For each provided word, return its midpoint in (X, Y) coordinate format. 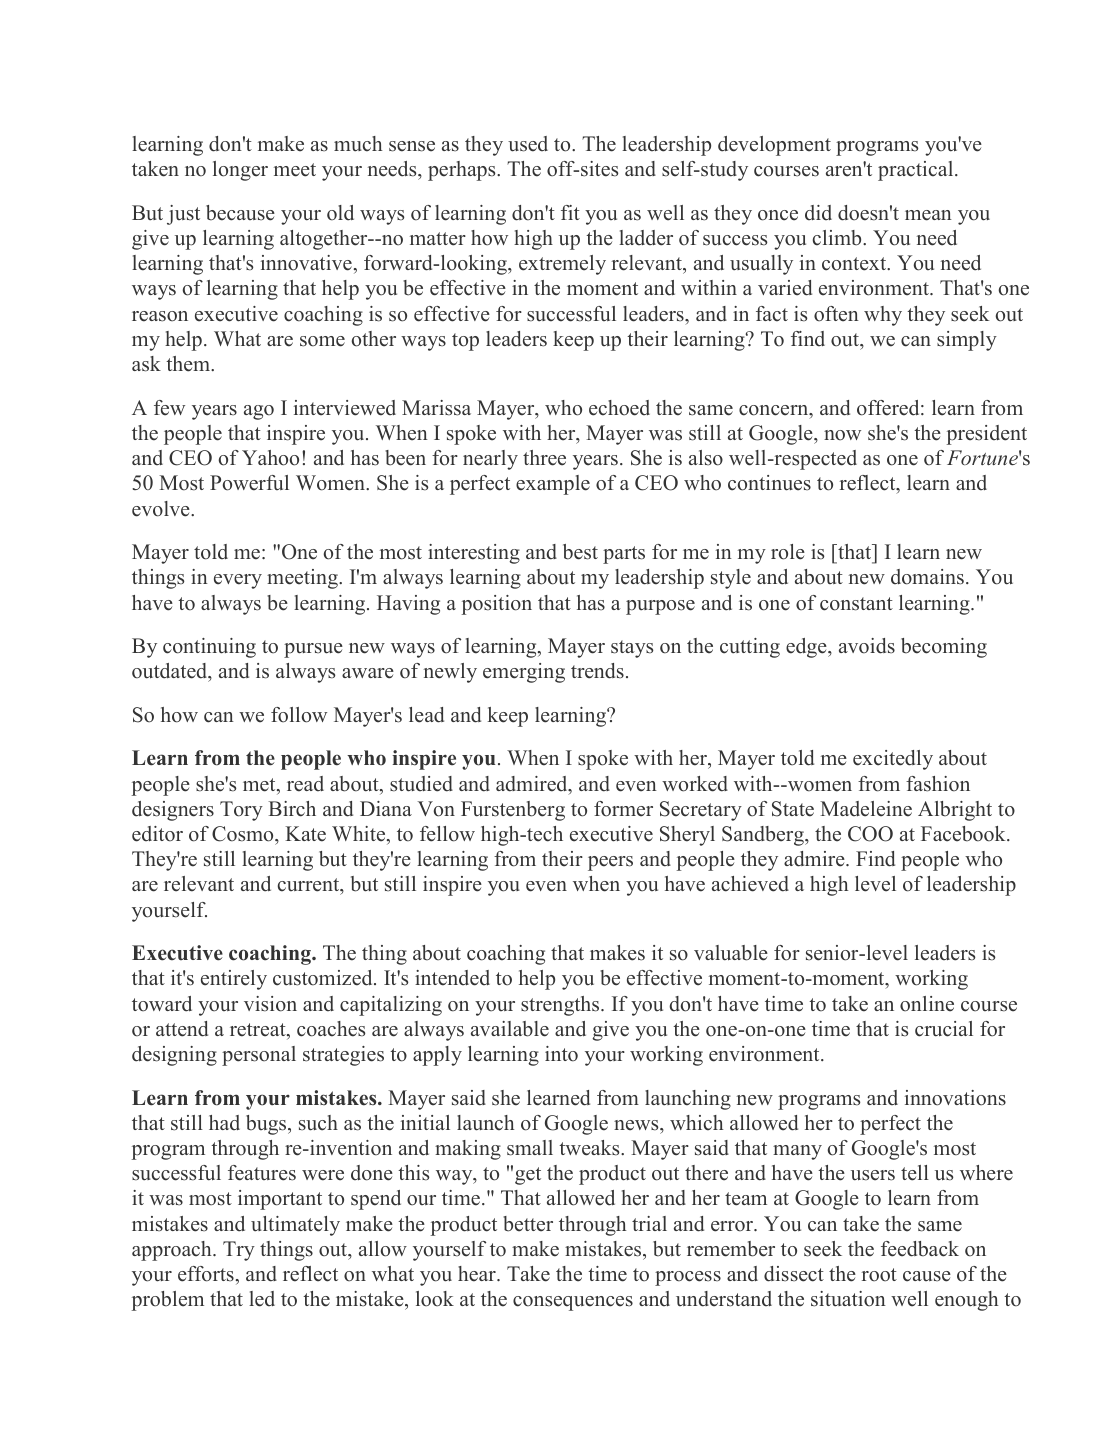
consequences (573, 1303)
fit (570, 212)
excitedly (893, 760)
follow (299, 715)
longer (240, 171)
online (927, 1004)
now (842, 435)
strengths (561, 1006)
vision (270, 1004)
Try (239, 1251)
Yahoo (270, 458)
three (544, 458)
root (879, 1275)
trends (597, 671)
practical (917, 171)
